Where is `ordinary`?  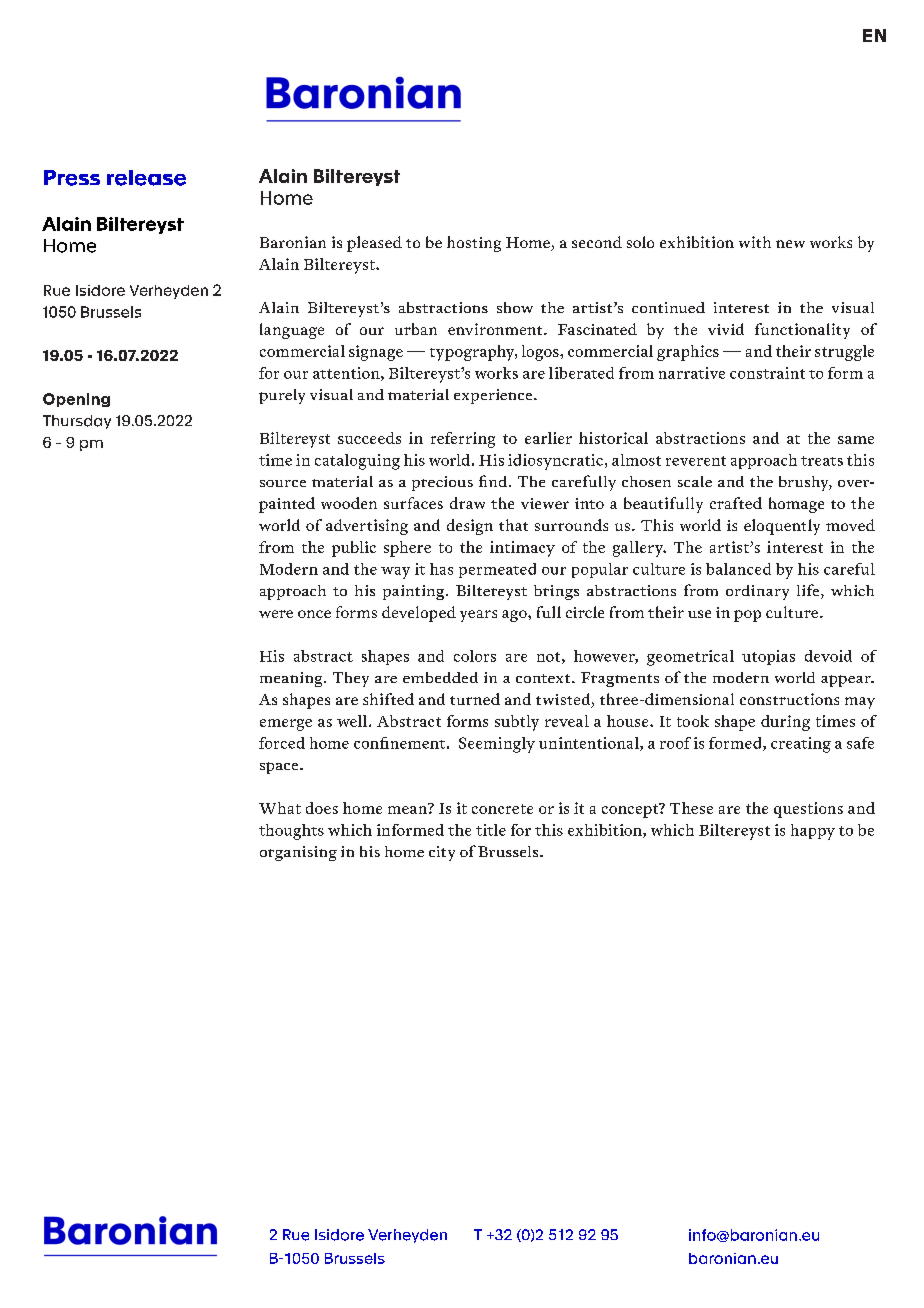
ordinary is located at coordinates (757, 592).
